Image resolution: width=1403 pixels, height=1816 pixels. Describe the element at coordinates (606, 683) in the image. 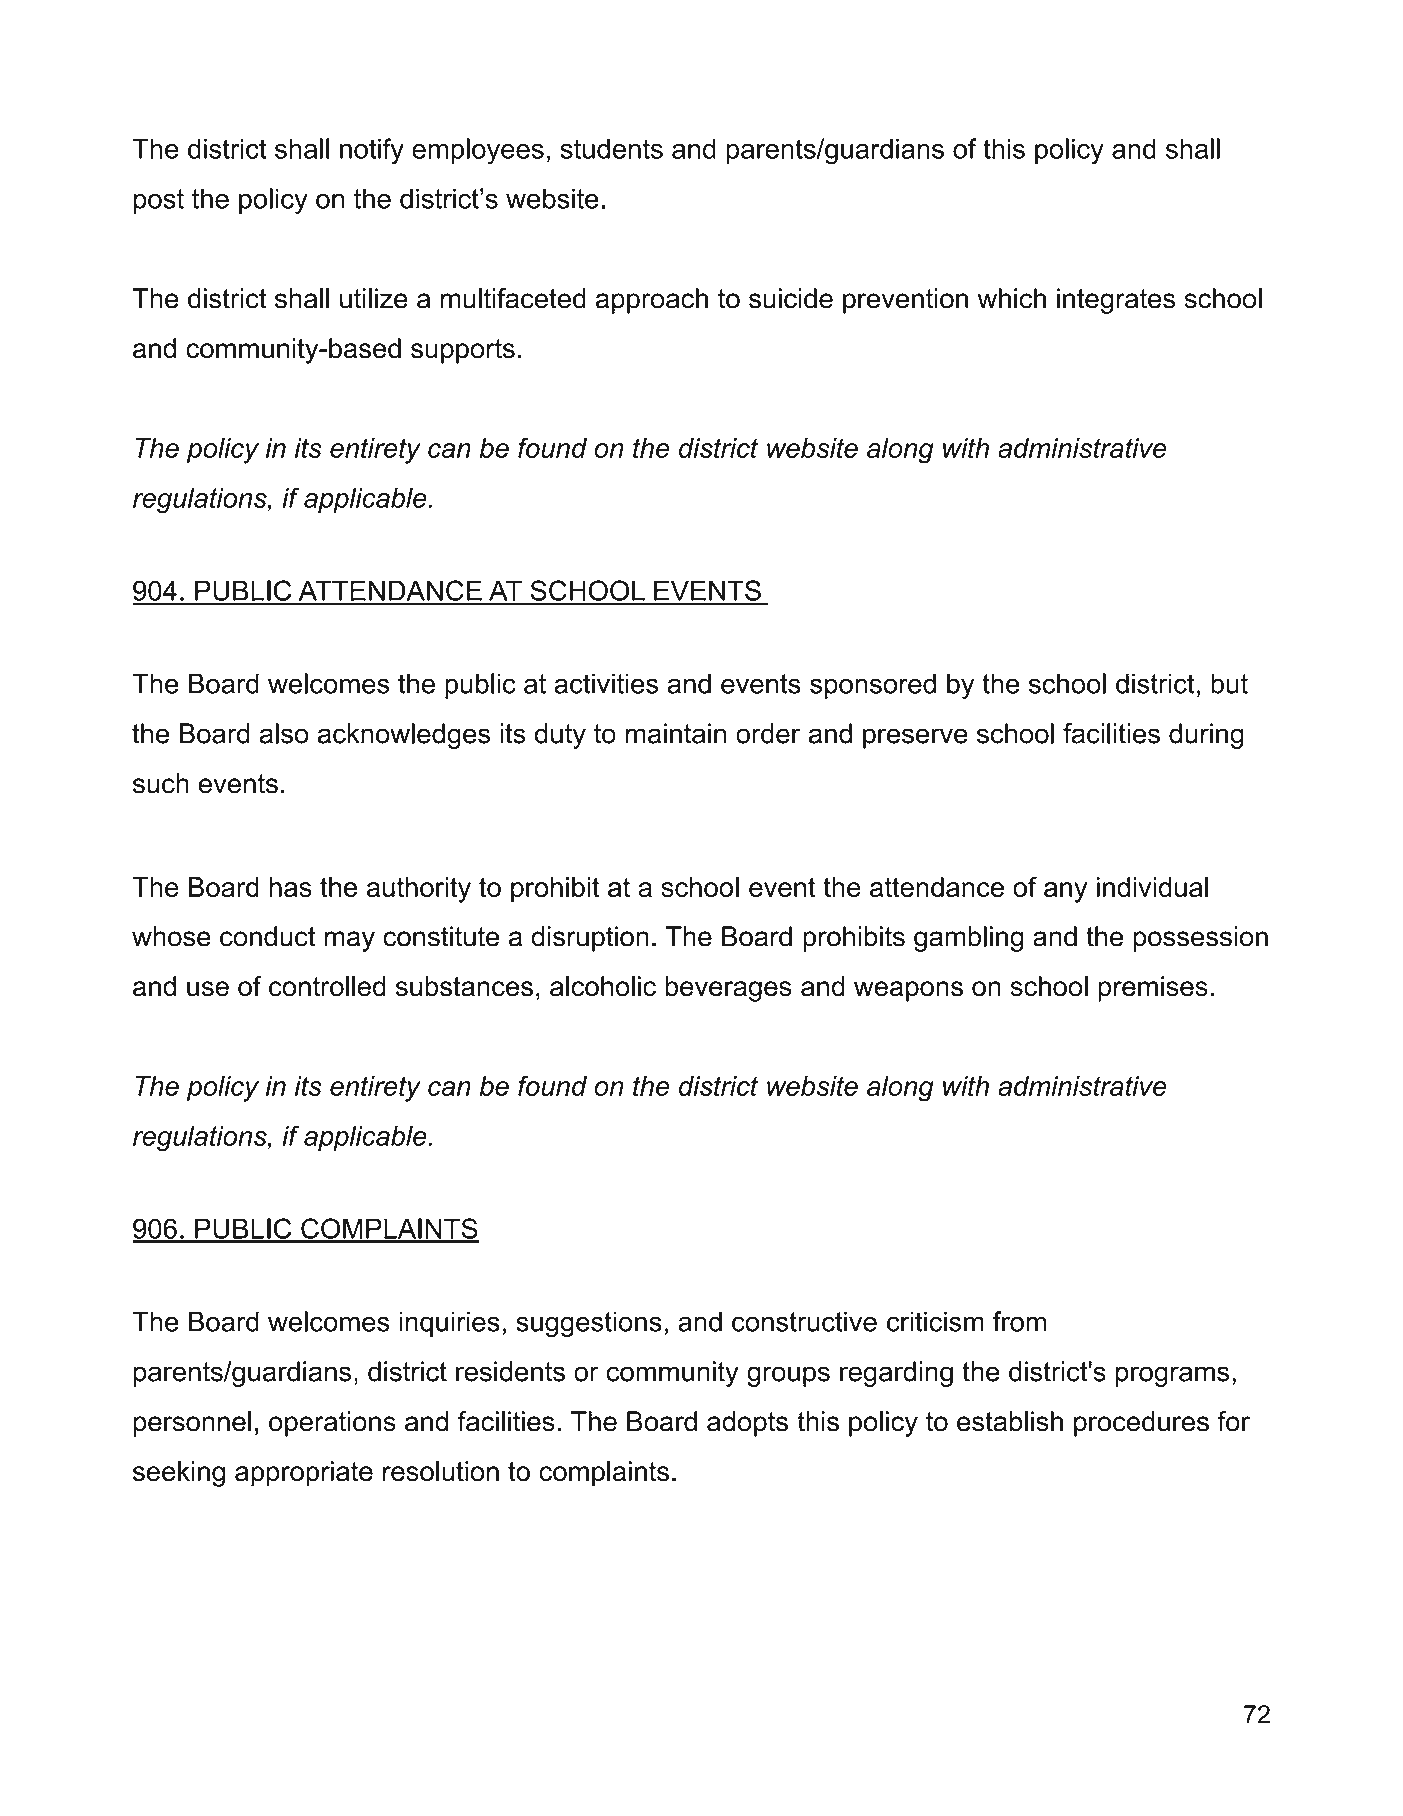

I see `activities` at that location.
